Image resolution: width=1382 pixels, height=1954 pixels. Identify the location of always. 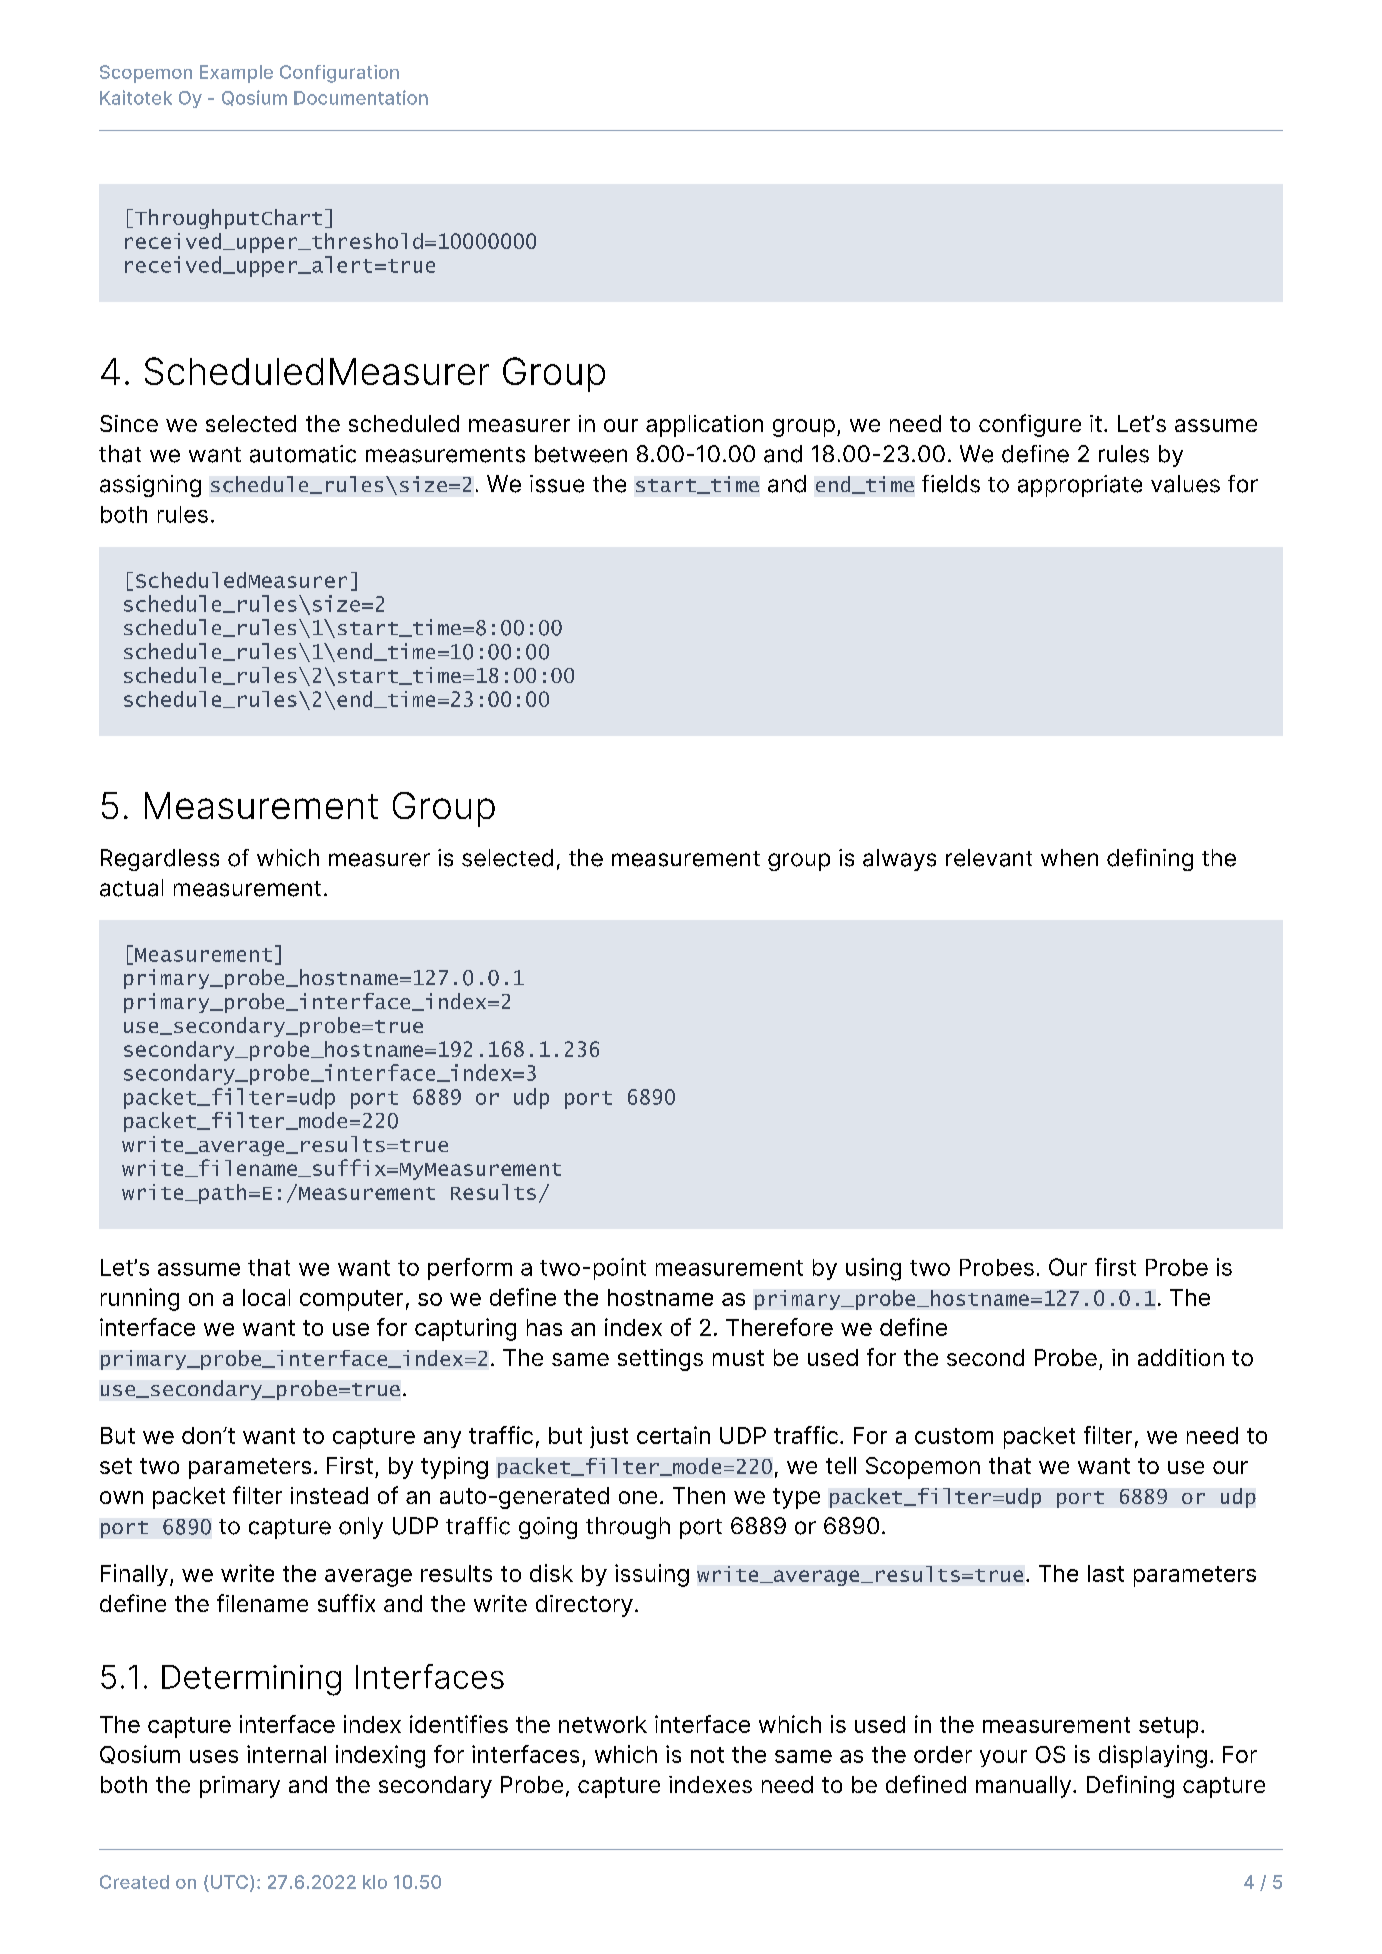
(899, 860).
